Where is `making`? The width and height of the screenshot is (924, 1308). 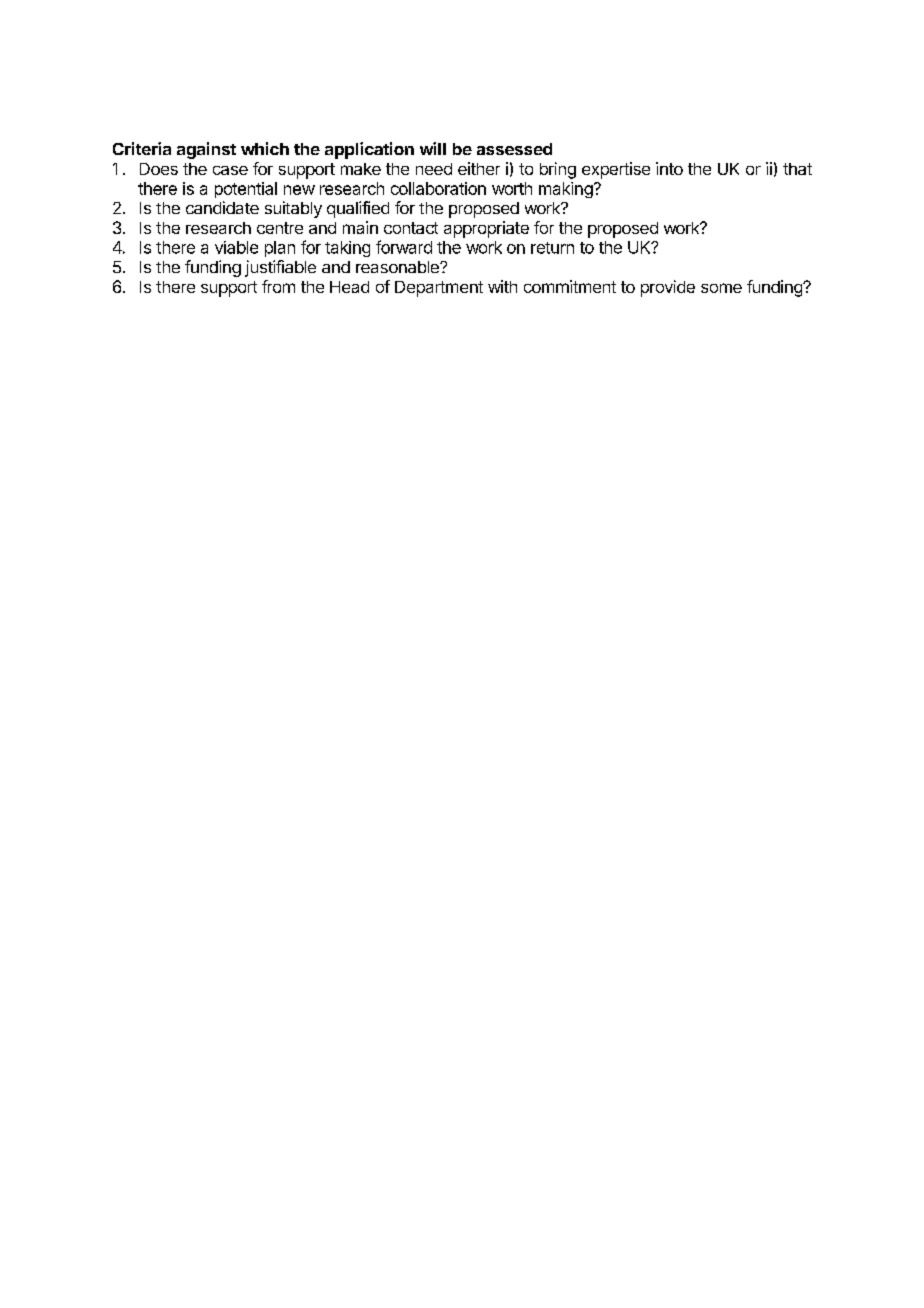
making is located at coordinates (566, 190).
